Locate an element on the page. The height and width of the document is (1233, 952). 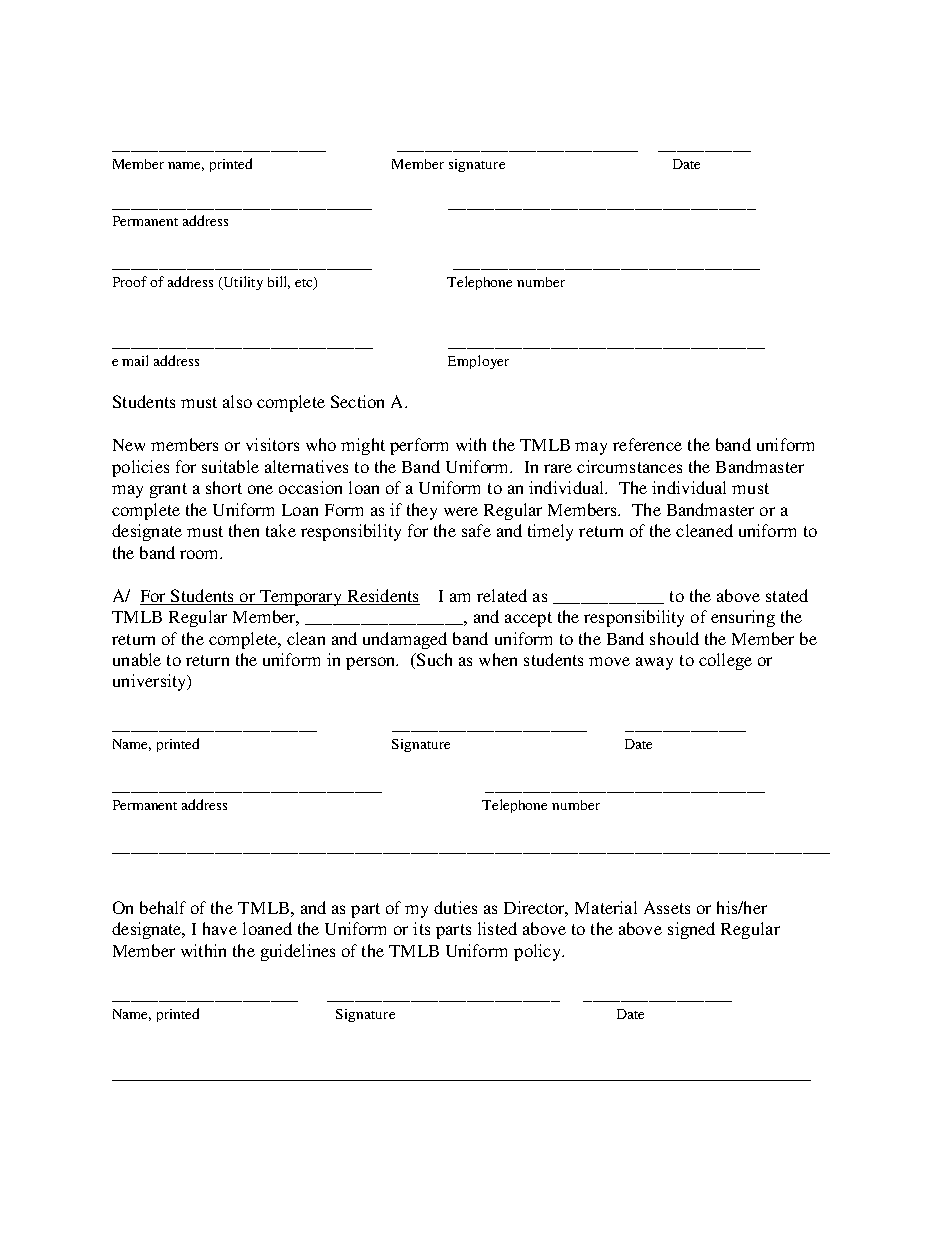
Such is located at coordinates (433, 661).
